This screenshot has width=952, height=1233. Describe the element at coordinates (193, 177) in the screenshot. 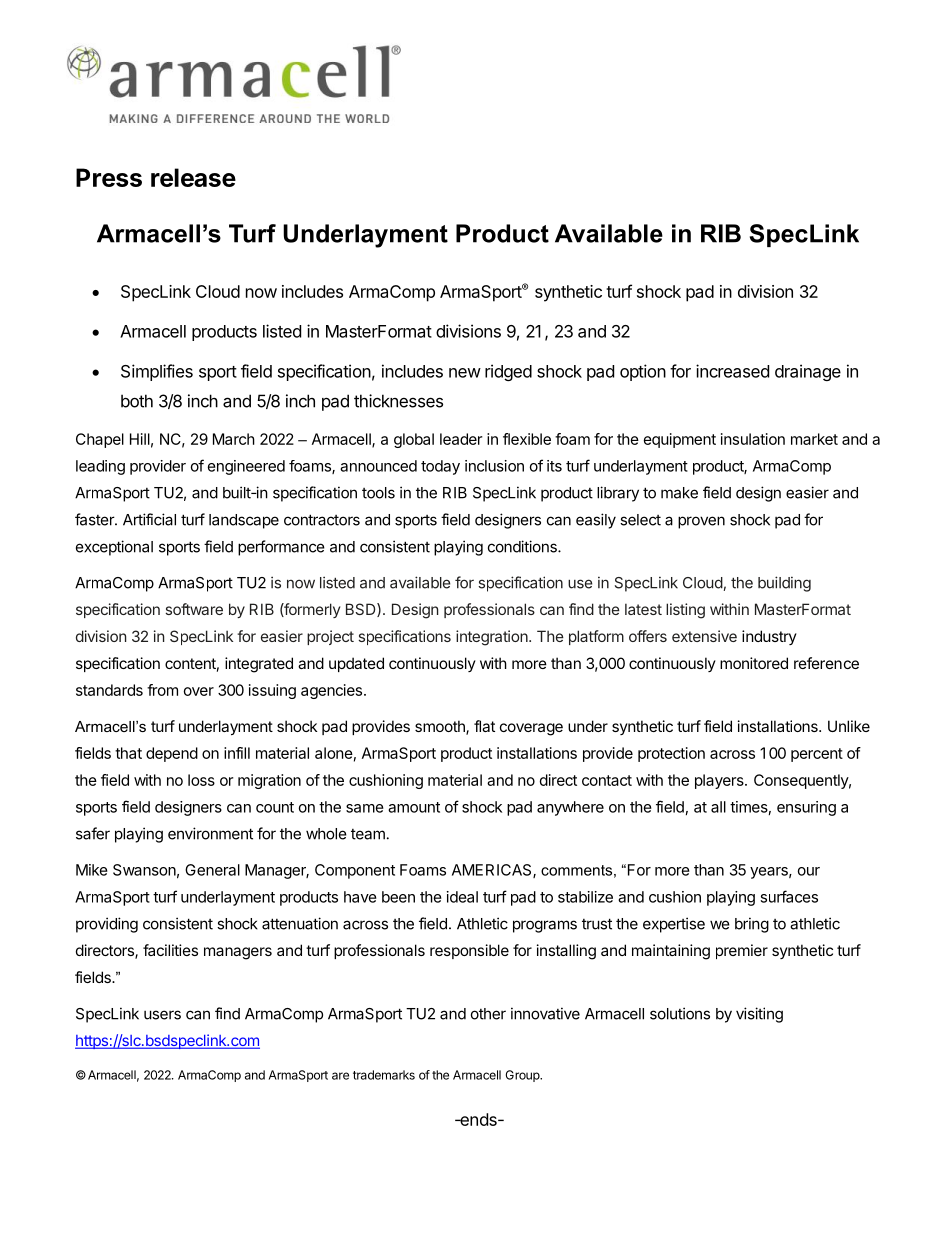

I see `release` at that location.
